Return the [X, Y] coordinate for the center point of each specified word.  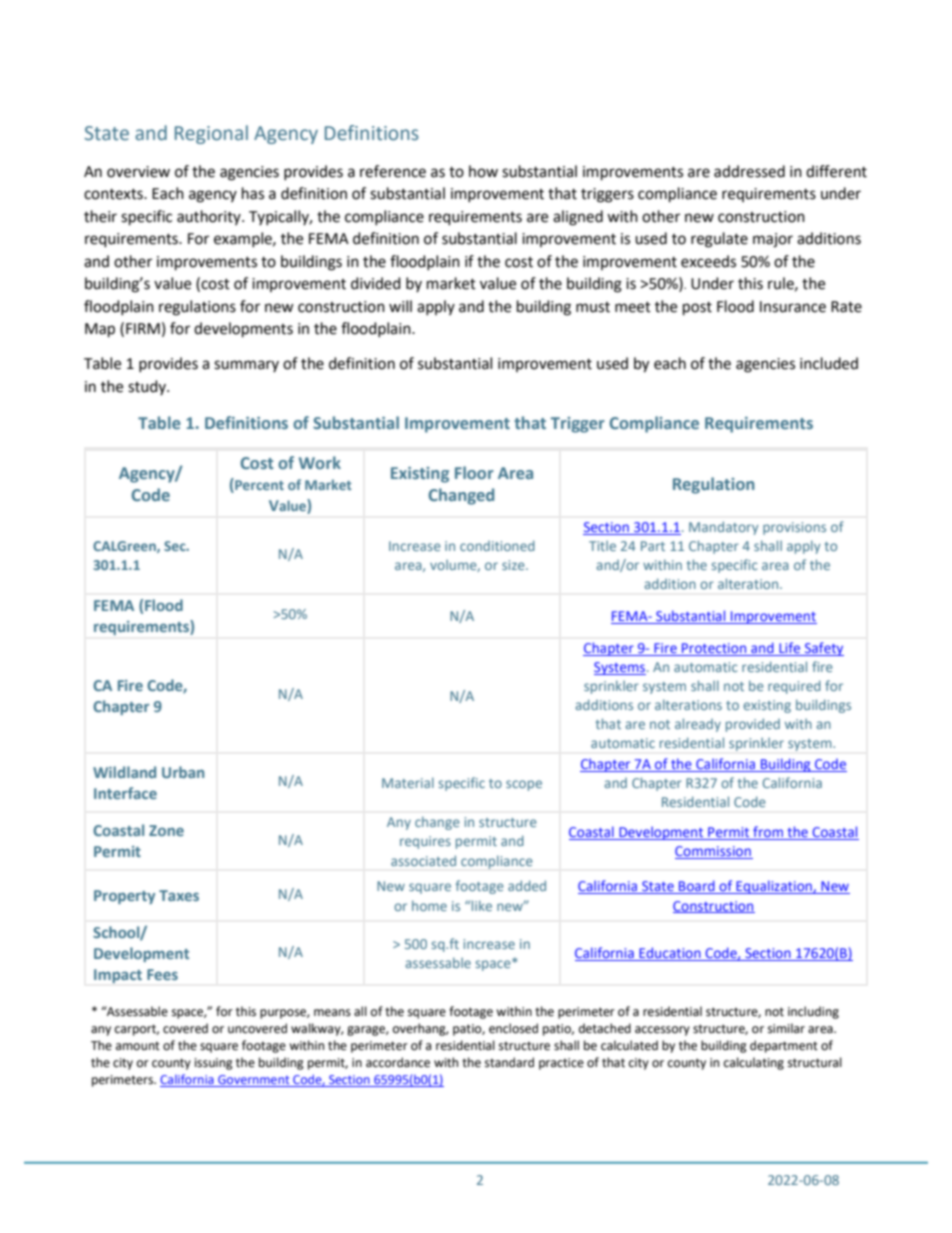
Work [320, 462]
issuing [214, 1064]
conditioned [497, 545]
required [794, 687]
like [482, 905]
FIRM [143, 328]
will [400, 306]
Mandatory [724, 528]
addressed [749, 171]
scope [524, 785]
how [483, 171]
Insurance [793, 307]
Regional [211, 134]
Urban [183, 772]
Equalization [774, 887]
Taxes [179, 895]
